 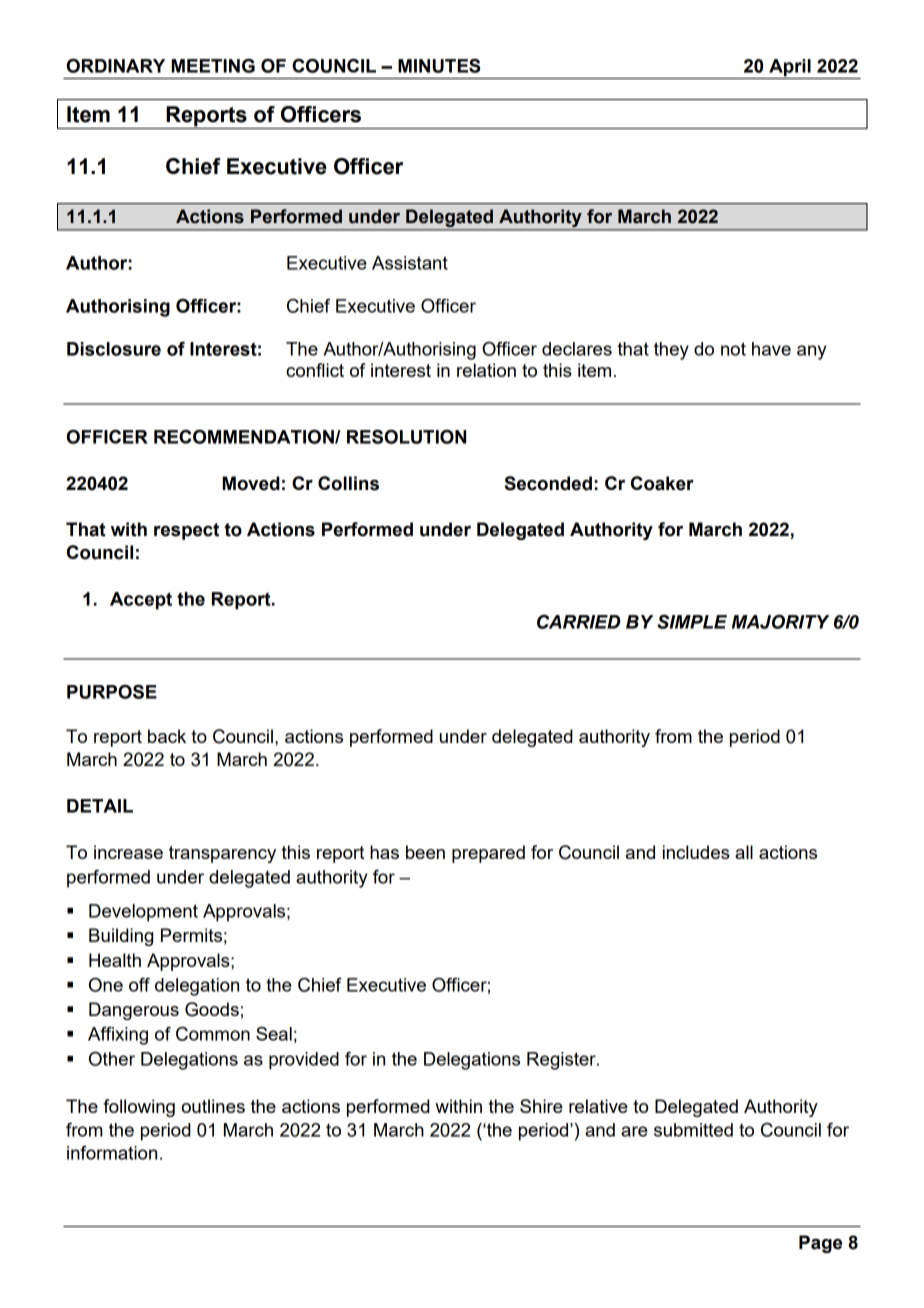 I want to click on relation, so click(x=486, y=370).
